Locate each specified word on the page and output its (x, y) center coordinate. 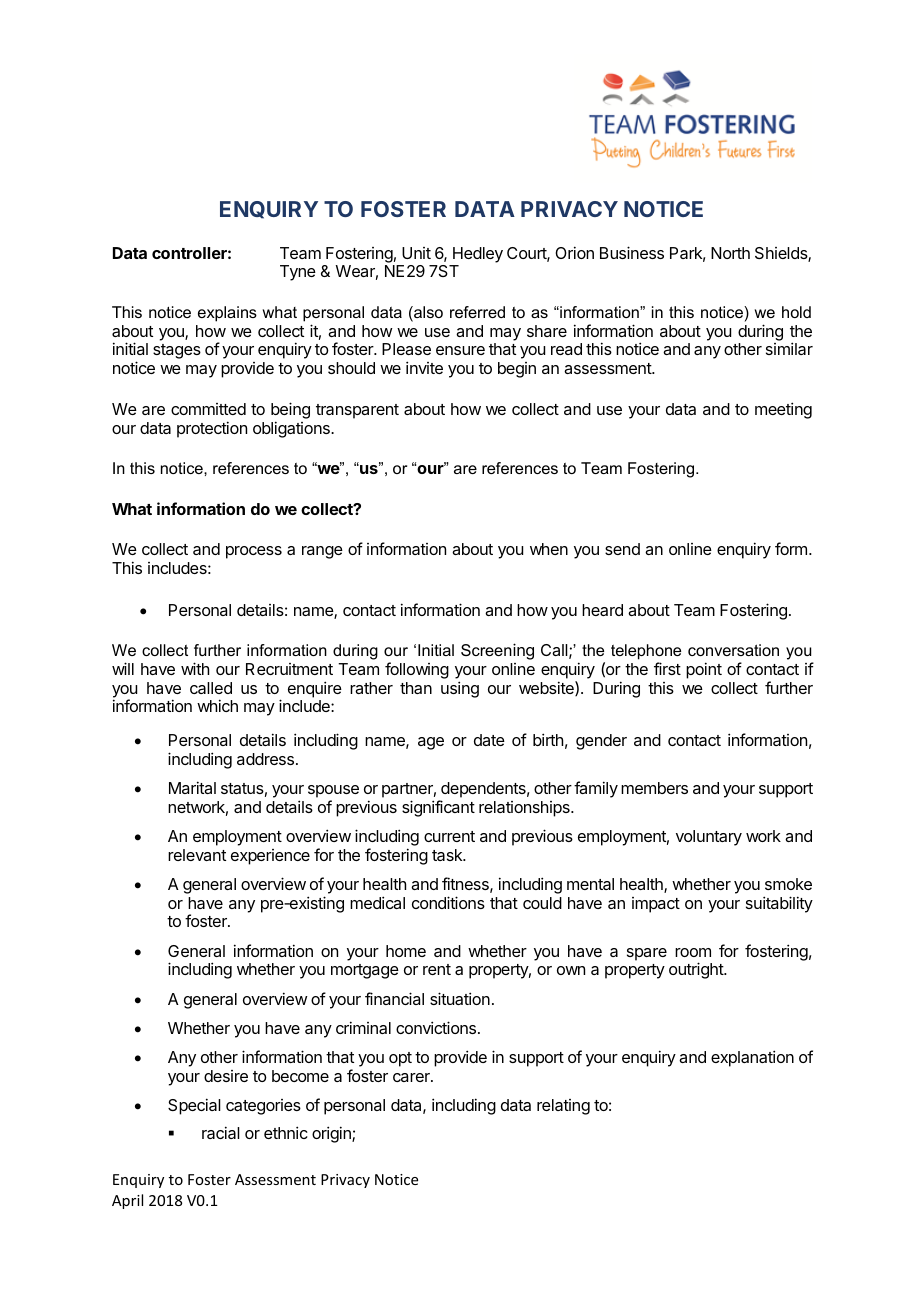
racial (221, 1132)
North (730, 253)
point (704, 670)
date (489, 740)
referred (477, 312)
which (217, 705)
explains (227, 314)
